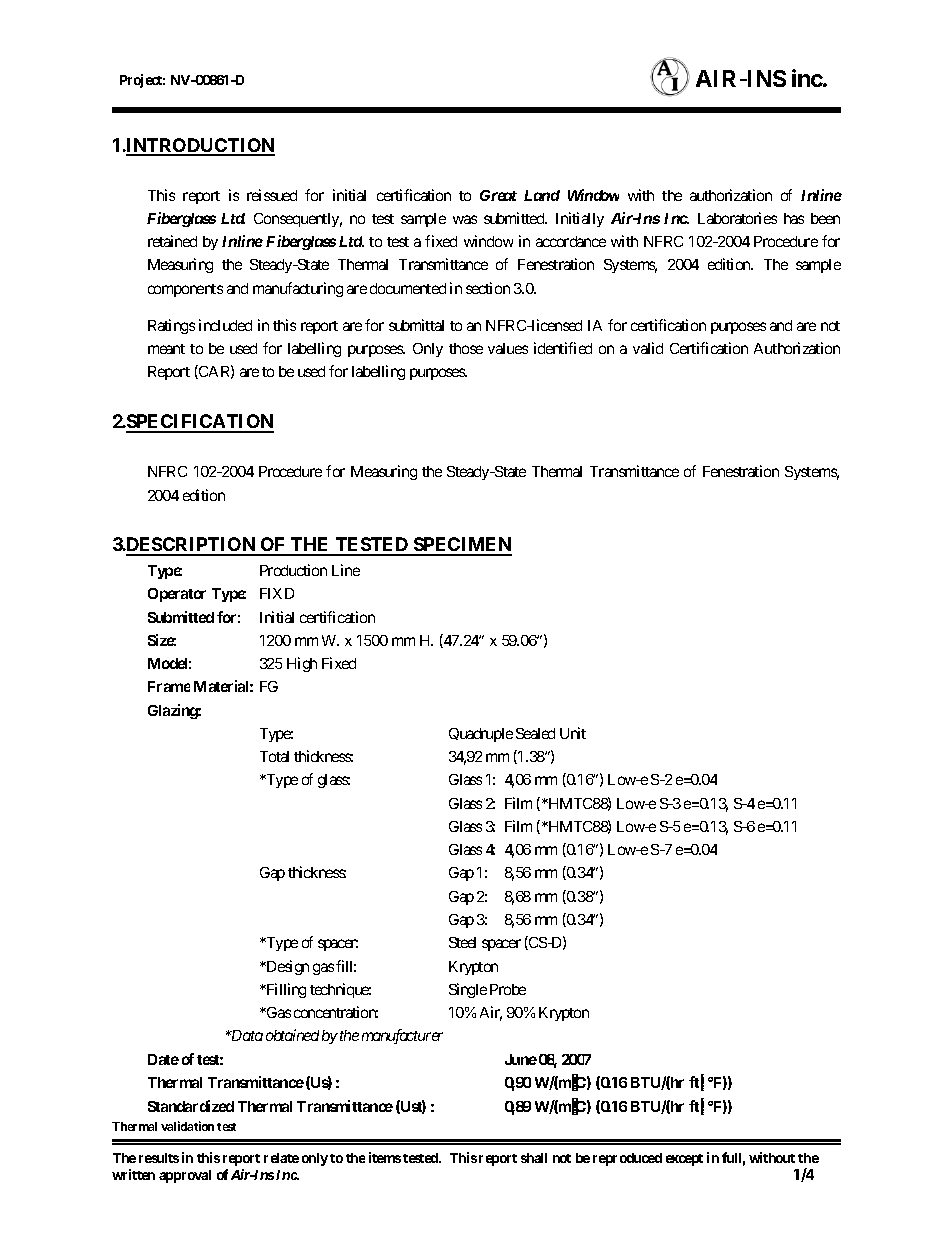 This screenshot has width=952, height=1233. Describe the element at coordinates (462, 546) in the screenshot. I see `SPECIMEN` at that location.
